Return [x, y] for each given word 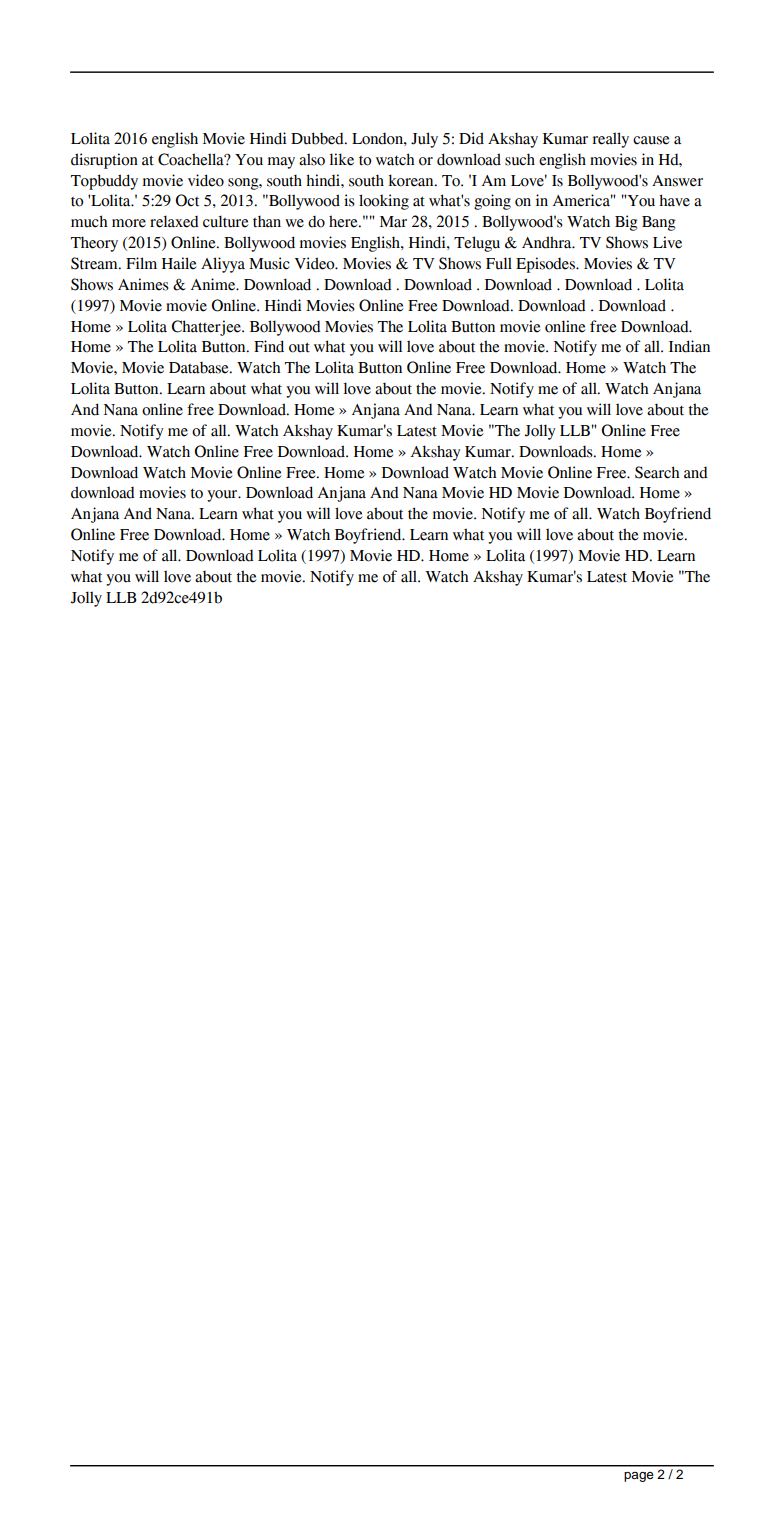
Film [141, 263]
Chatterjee [207, 328]
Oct [187, 200]
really [610, 140]
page [639, 1477]
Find [269, 346]
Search [657, 472]
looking [384, 202]
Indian [689, 346]
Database [200, 367]
